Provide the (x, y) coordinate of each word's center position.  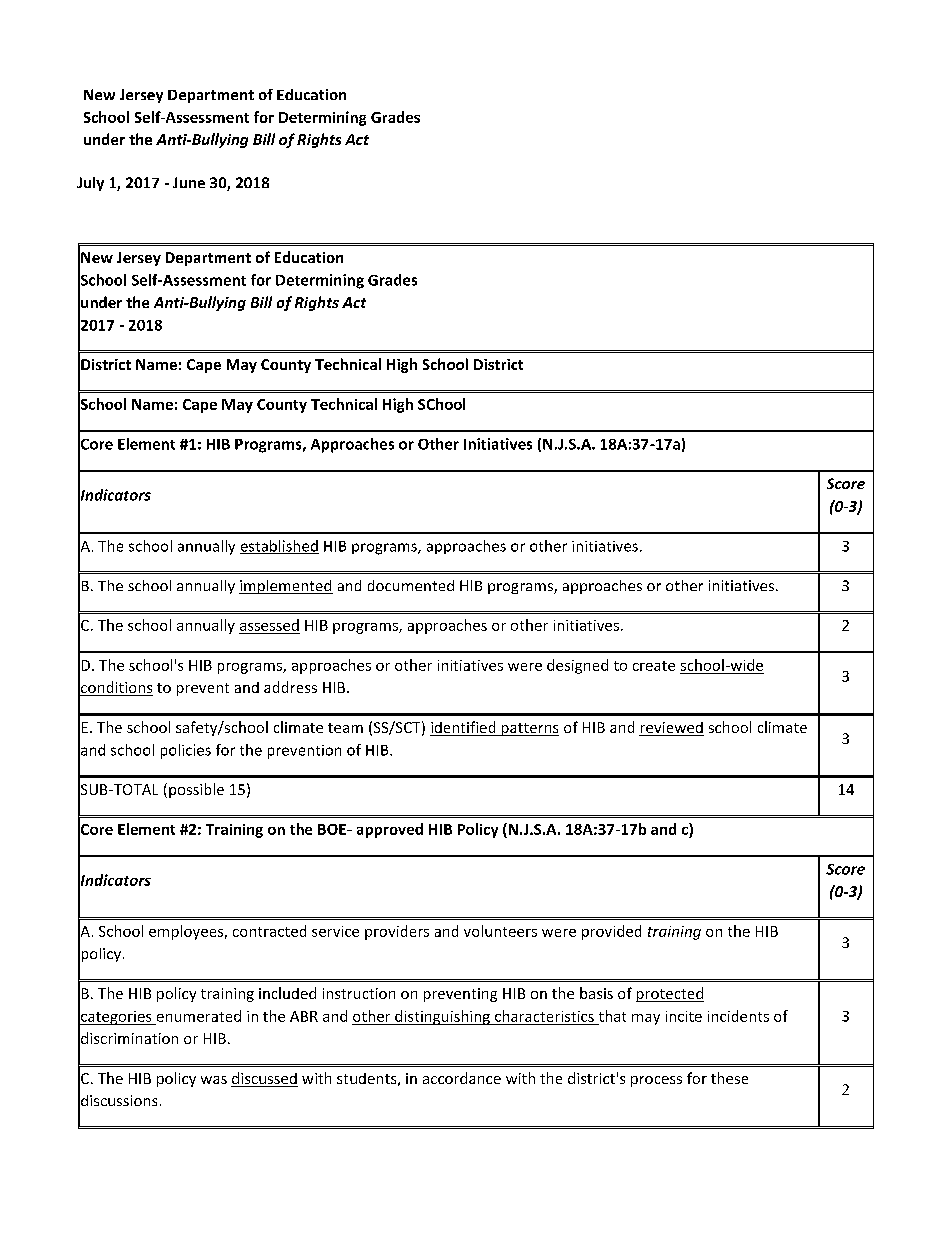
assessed (269, 625)
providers (397, 932)
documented (411, 585)
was (214, 1080)
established (279, 547)
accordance (462, 1078)
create (654, 666)
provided (611, 932)
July (90, 184)
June (189, 182)
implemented (286, 587)
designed (577, 666)
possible (196, 790)
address (290, 687)
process (656, 1081)
